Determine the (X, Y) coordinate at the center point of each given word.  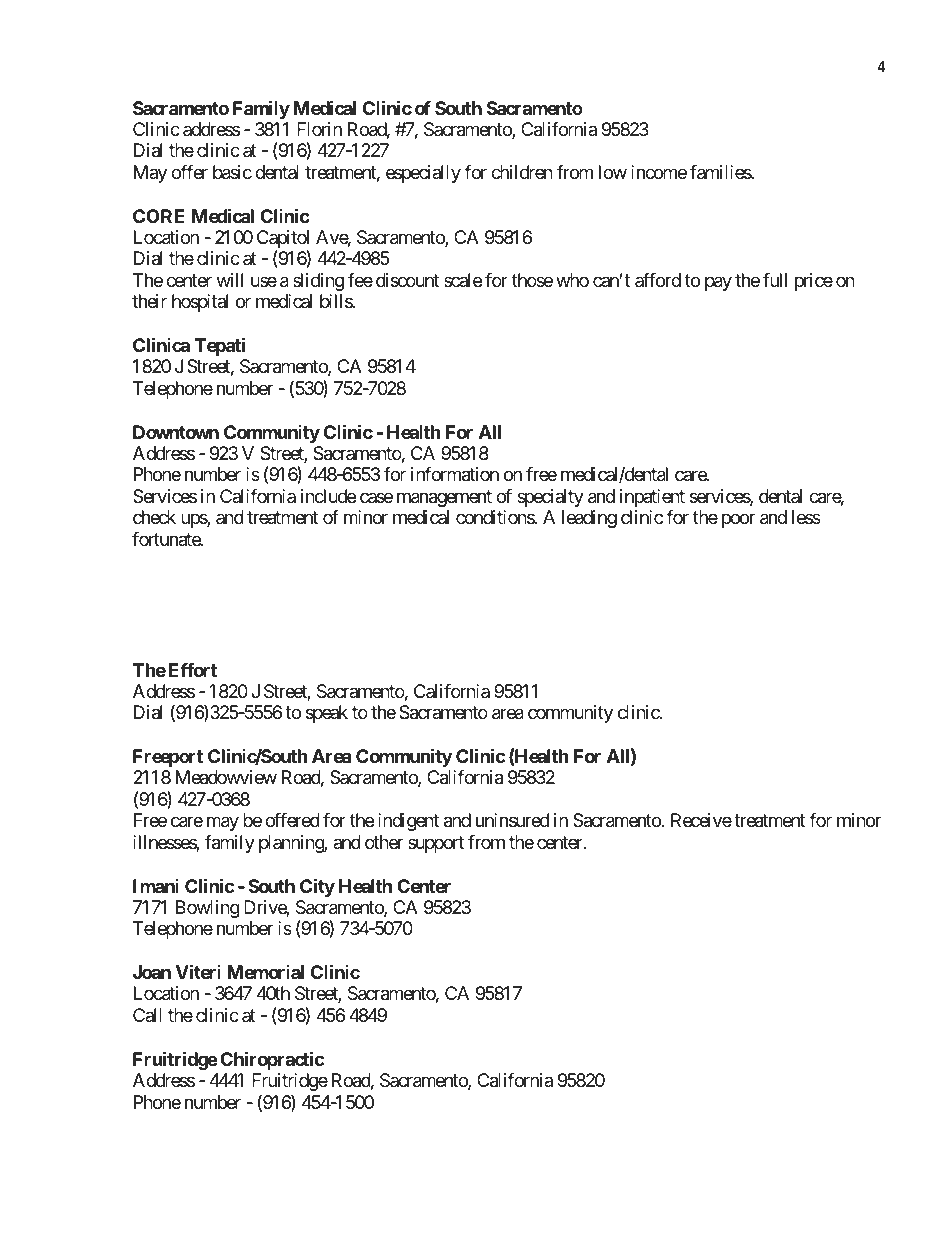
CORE (158, 216)
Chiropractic (272, 1060)
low (613, 172)
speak (327, 714)
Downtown (176, 432)
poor (738, 521)
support (436, 844)
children (522, 172)
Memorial (265, 972)
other (384, 842)
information (455, 474)
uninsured (512, 820)
